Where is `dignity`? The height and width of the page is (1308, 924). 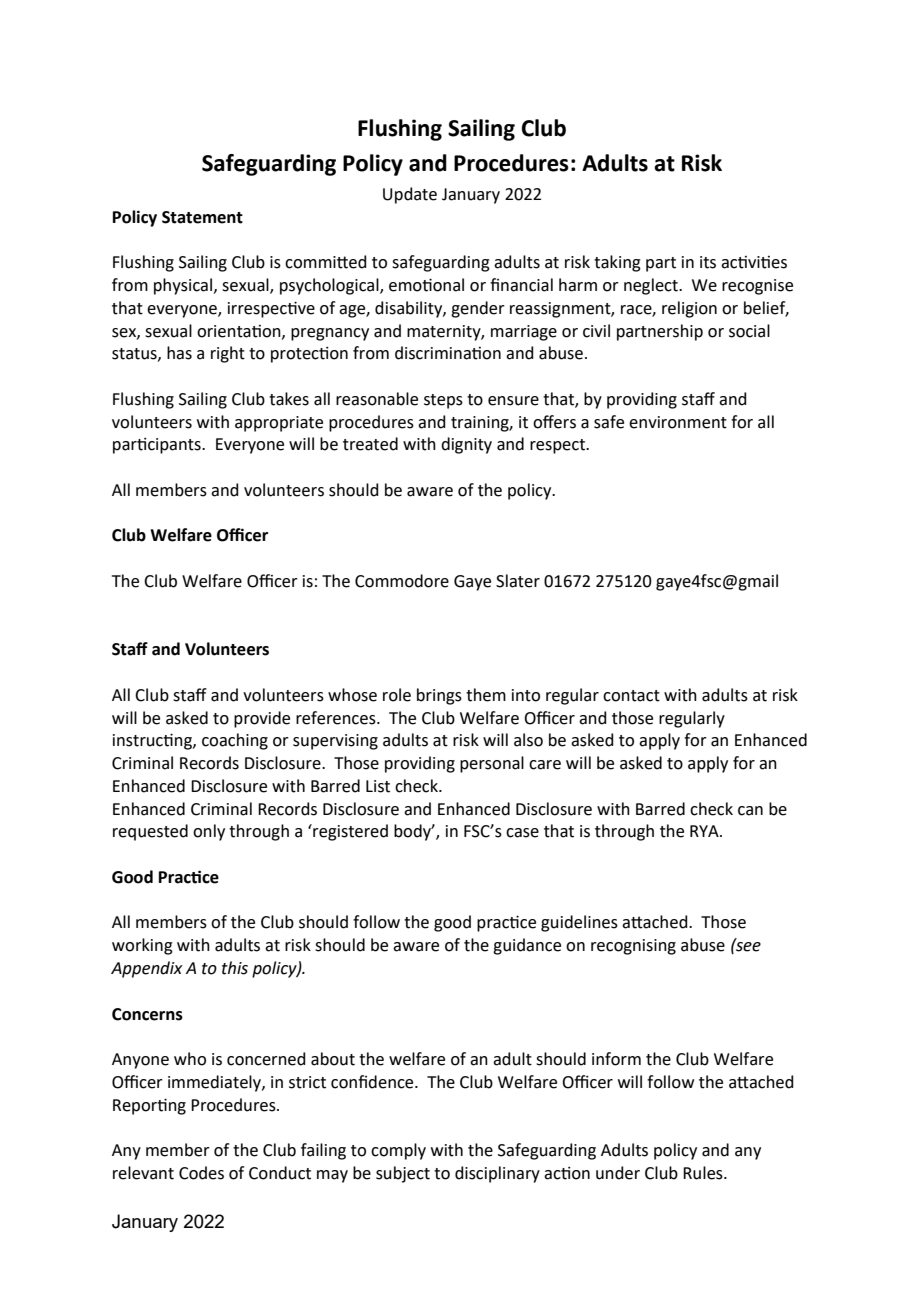 dignity is located at coordinates (466, 445).
